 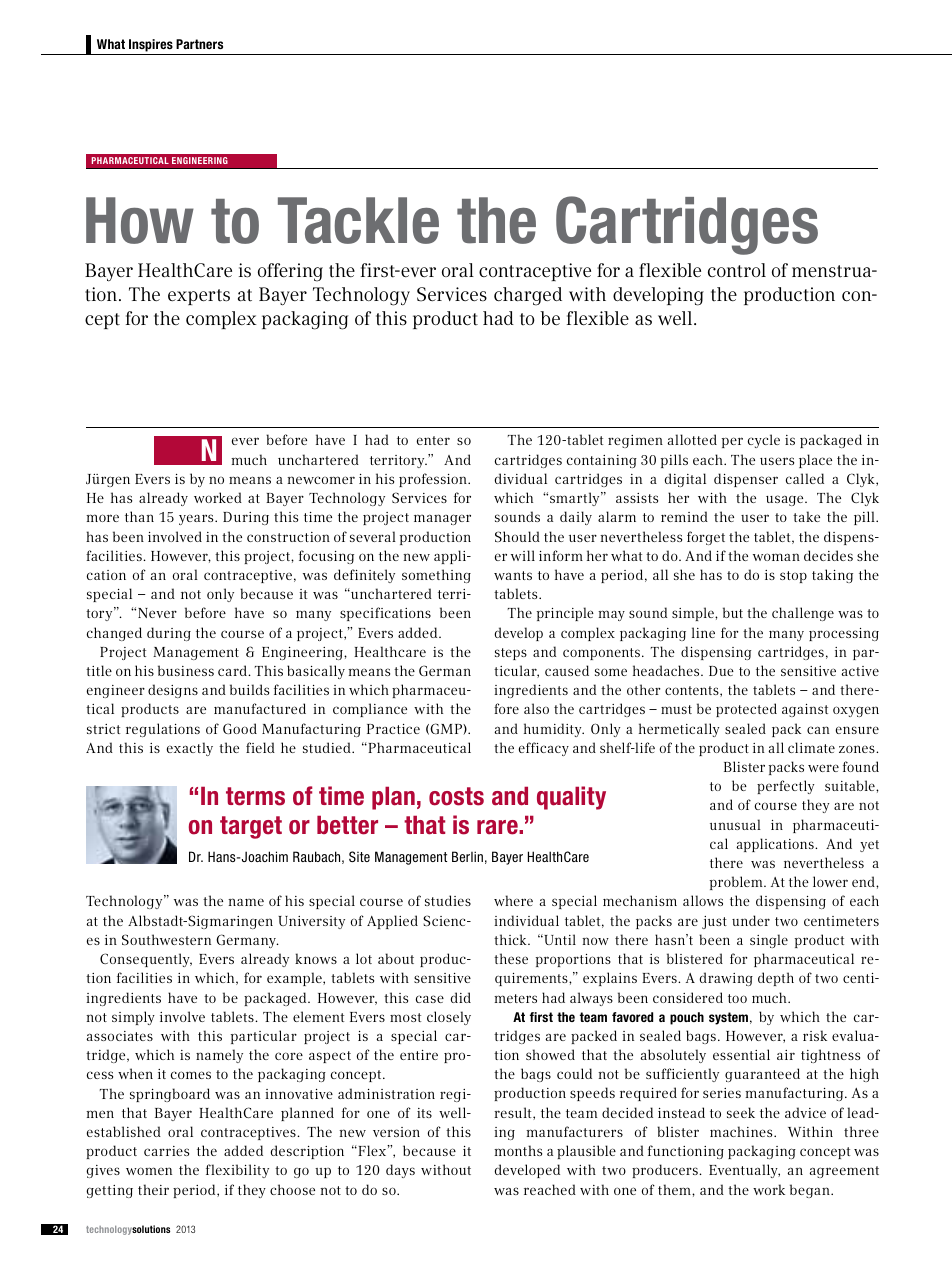 I want to click on terms, so click(x=255, y=796).
